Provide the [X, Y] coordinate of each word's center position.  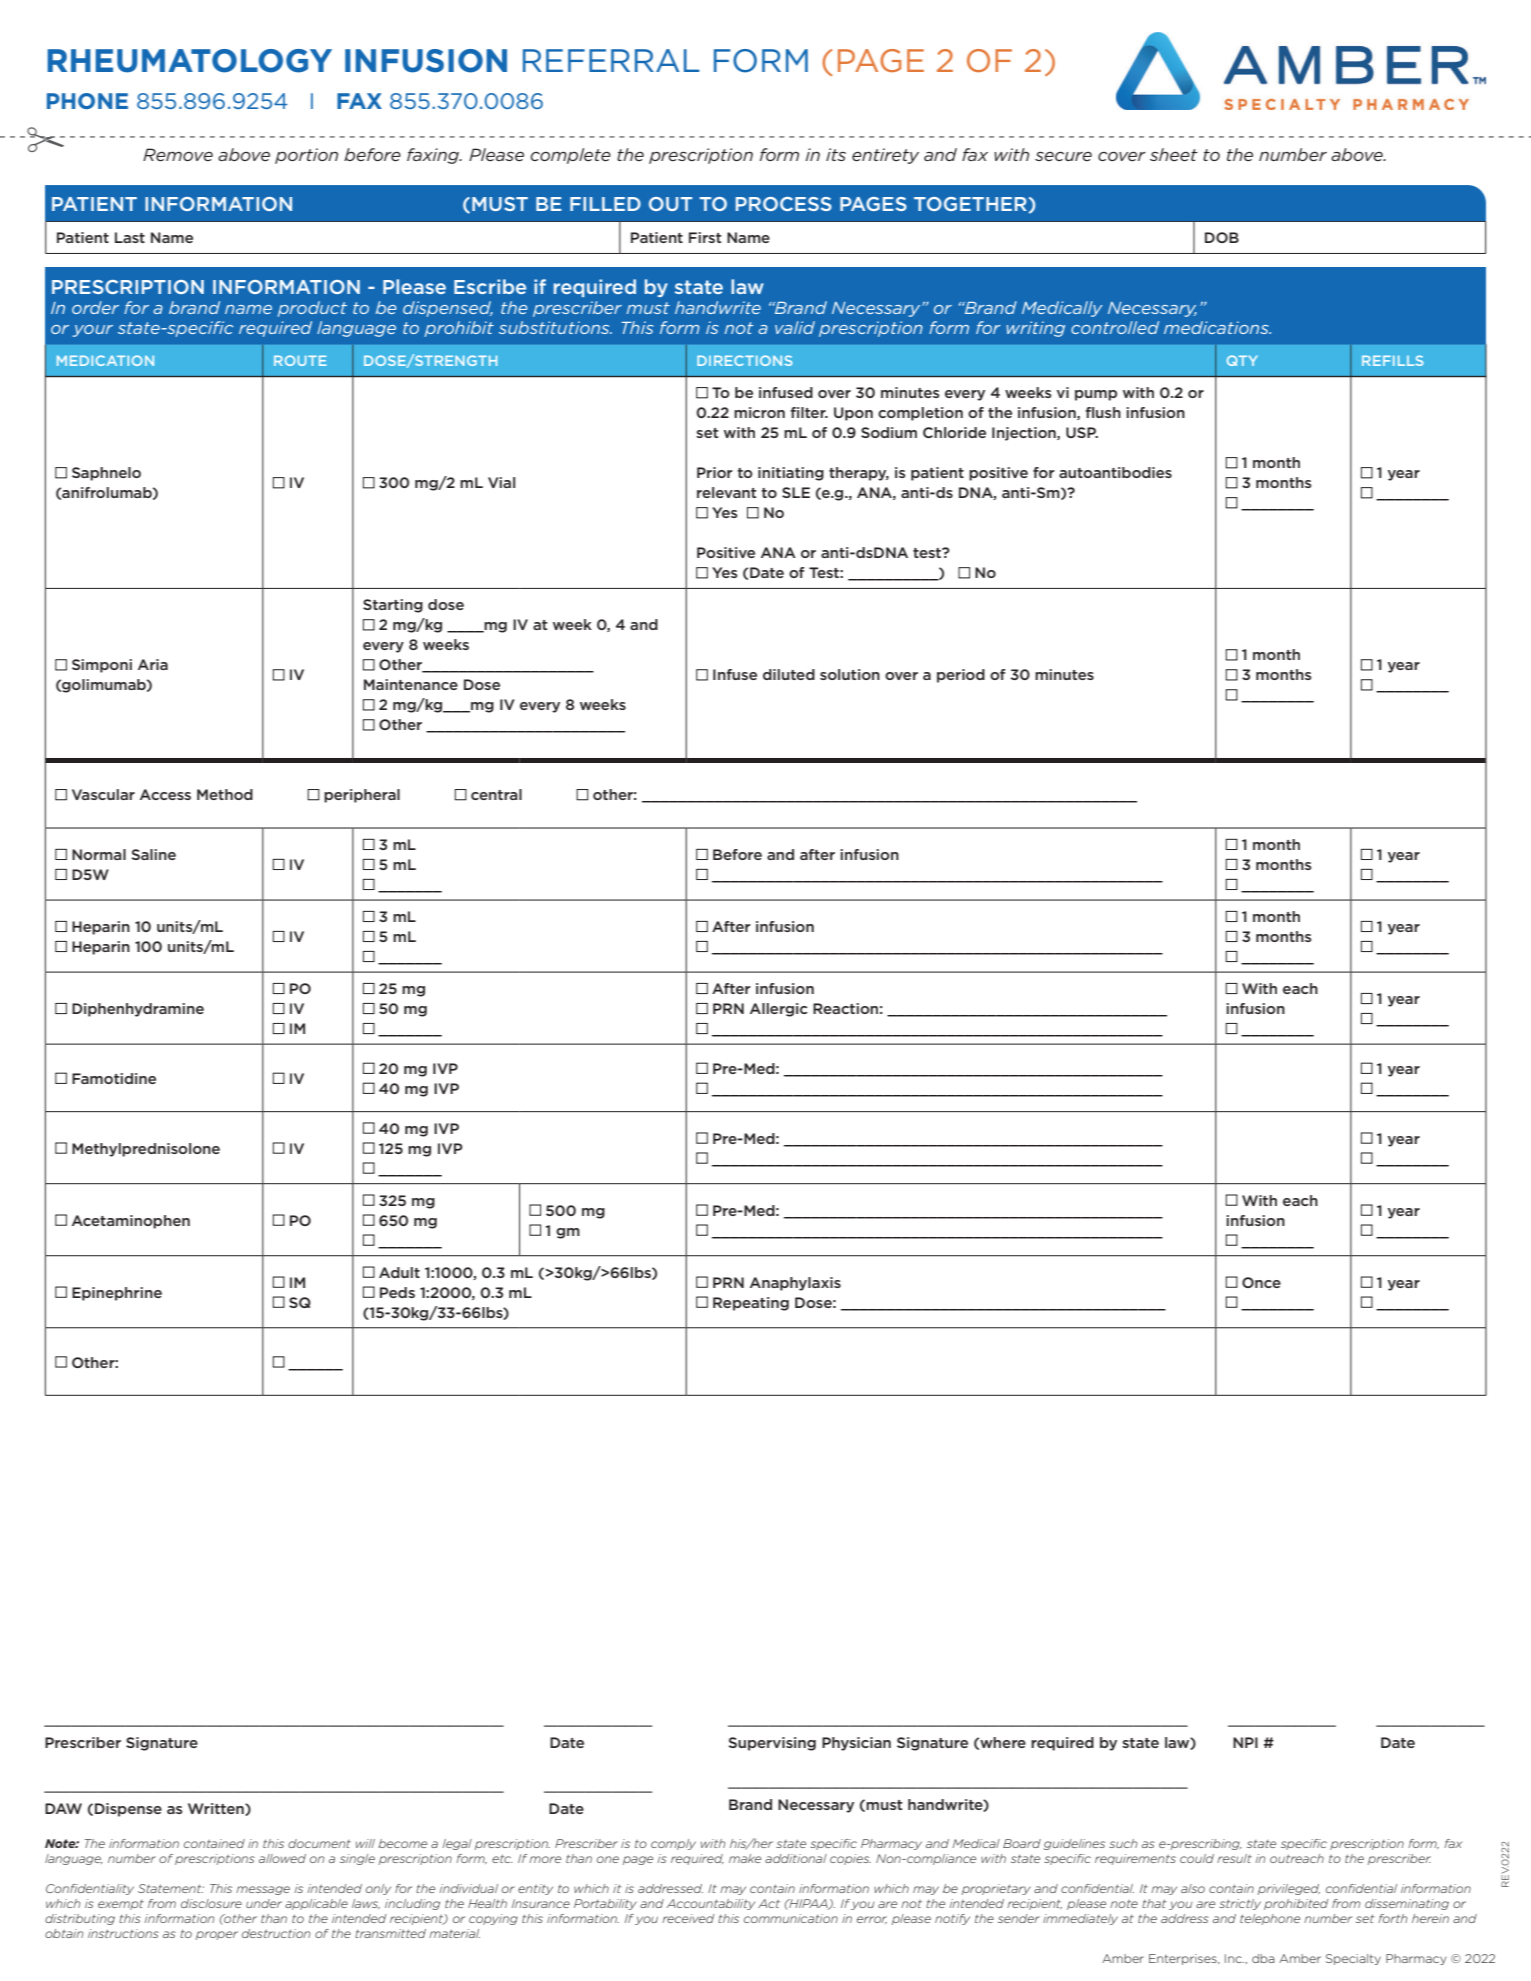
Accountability [711, 1904]
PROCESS [784, 204]
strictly [1240, 1904]
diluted [789, 674]
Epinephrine [117, 1294]
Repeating [751, 1304]
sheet [1174, 154]
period [961, 676]
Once [1261, 1282]
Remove [178, 154]
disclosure [211, 1903]
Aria [153, 664]
